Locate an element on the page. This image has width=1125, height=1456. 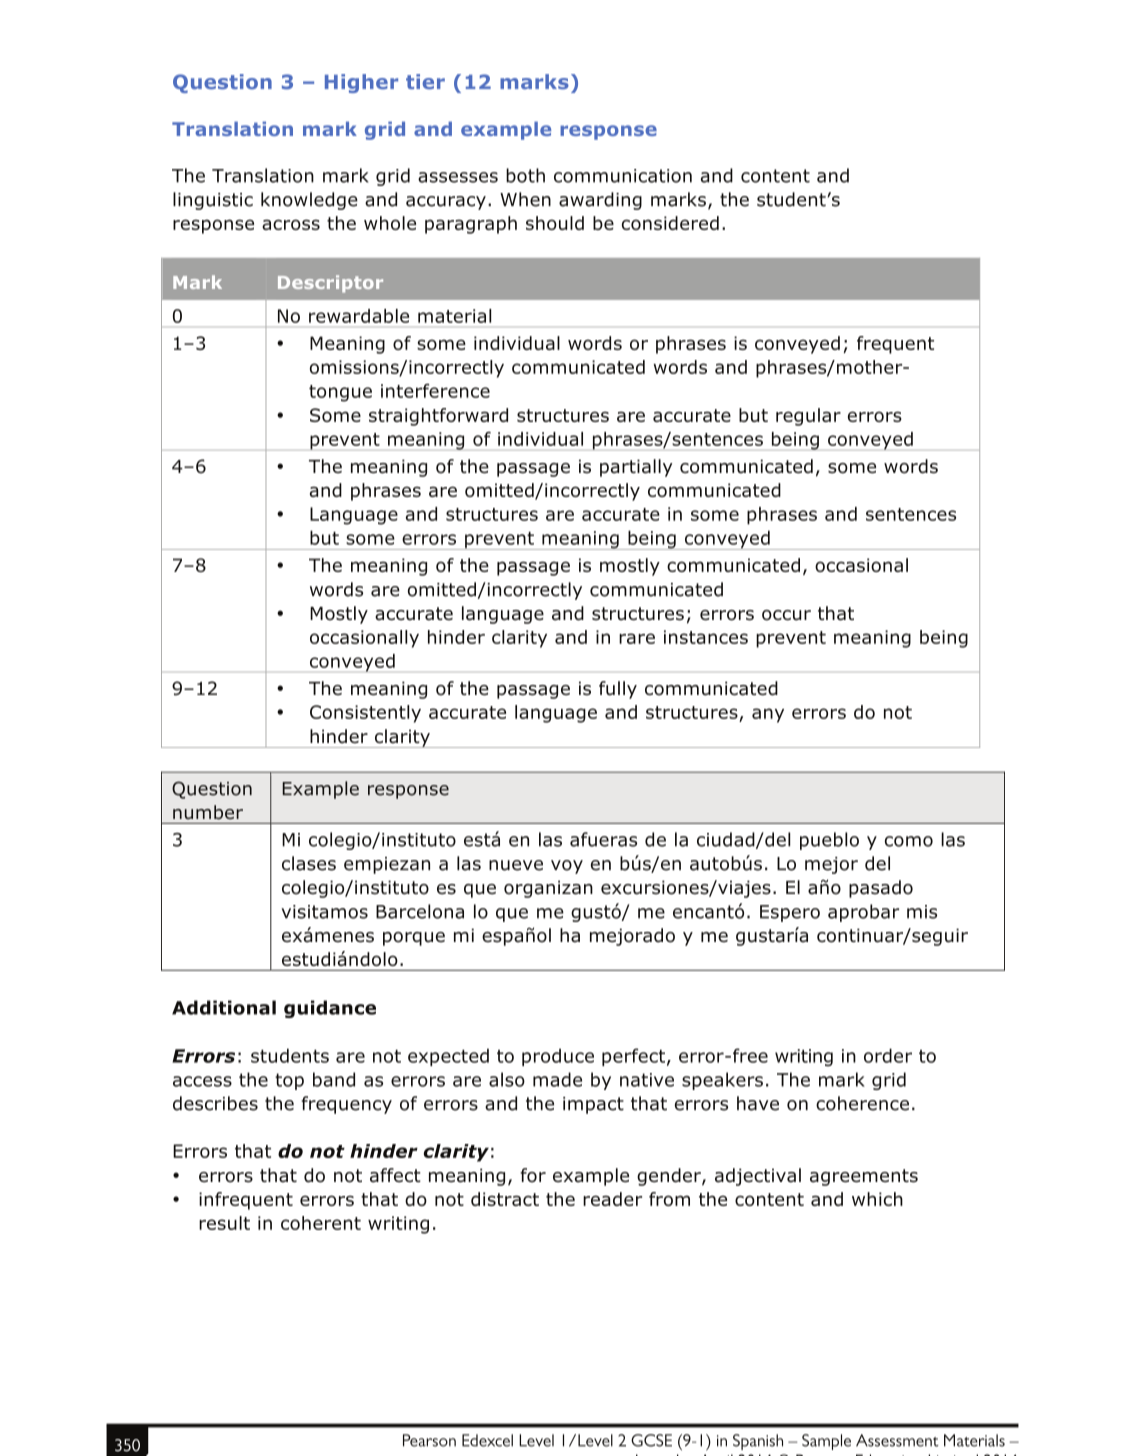
Consistently is located at coordinates (365, 714).
